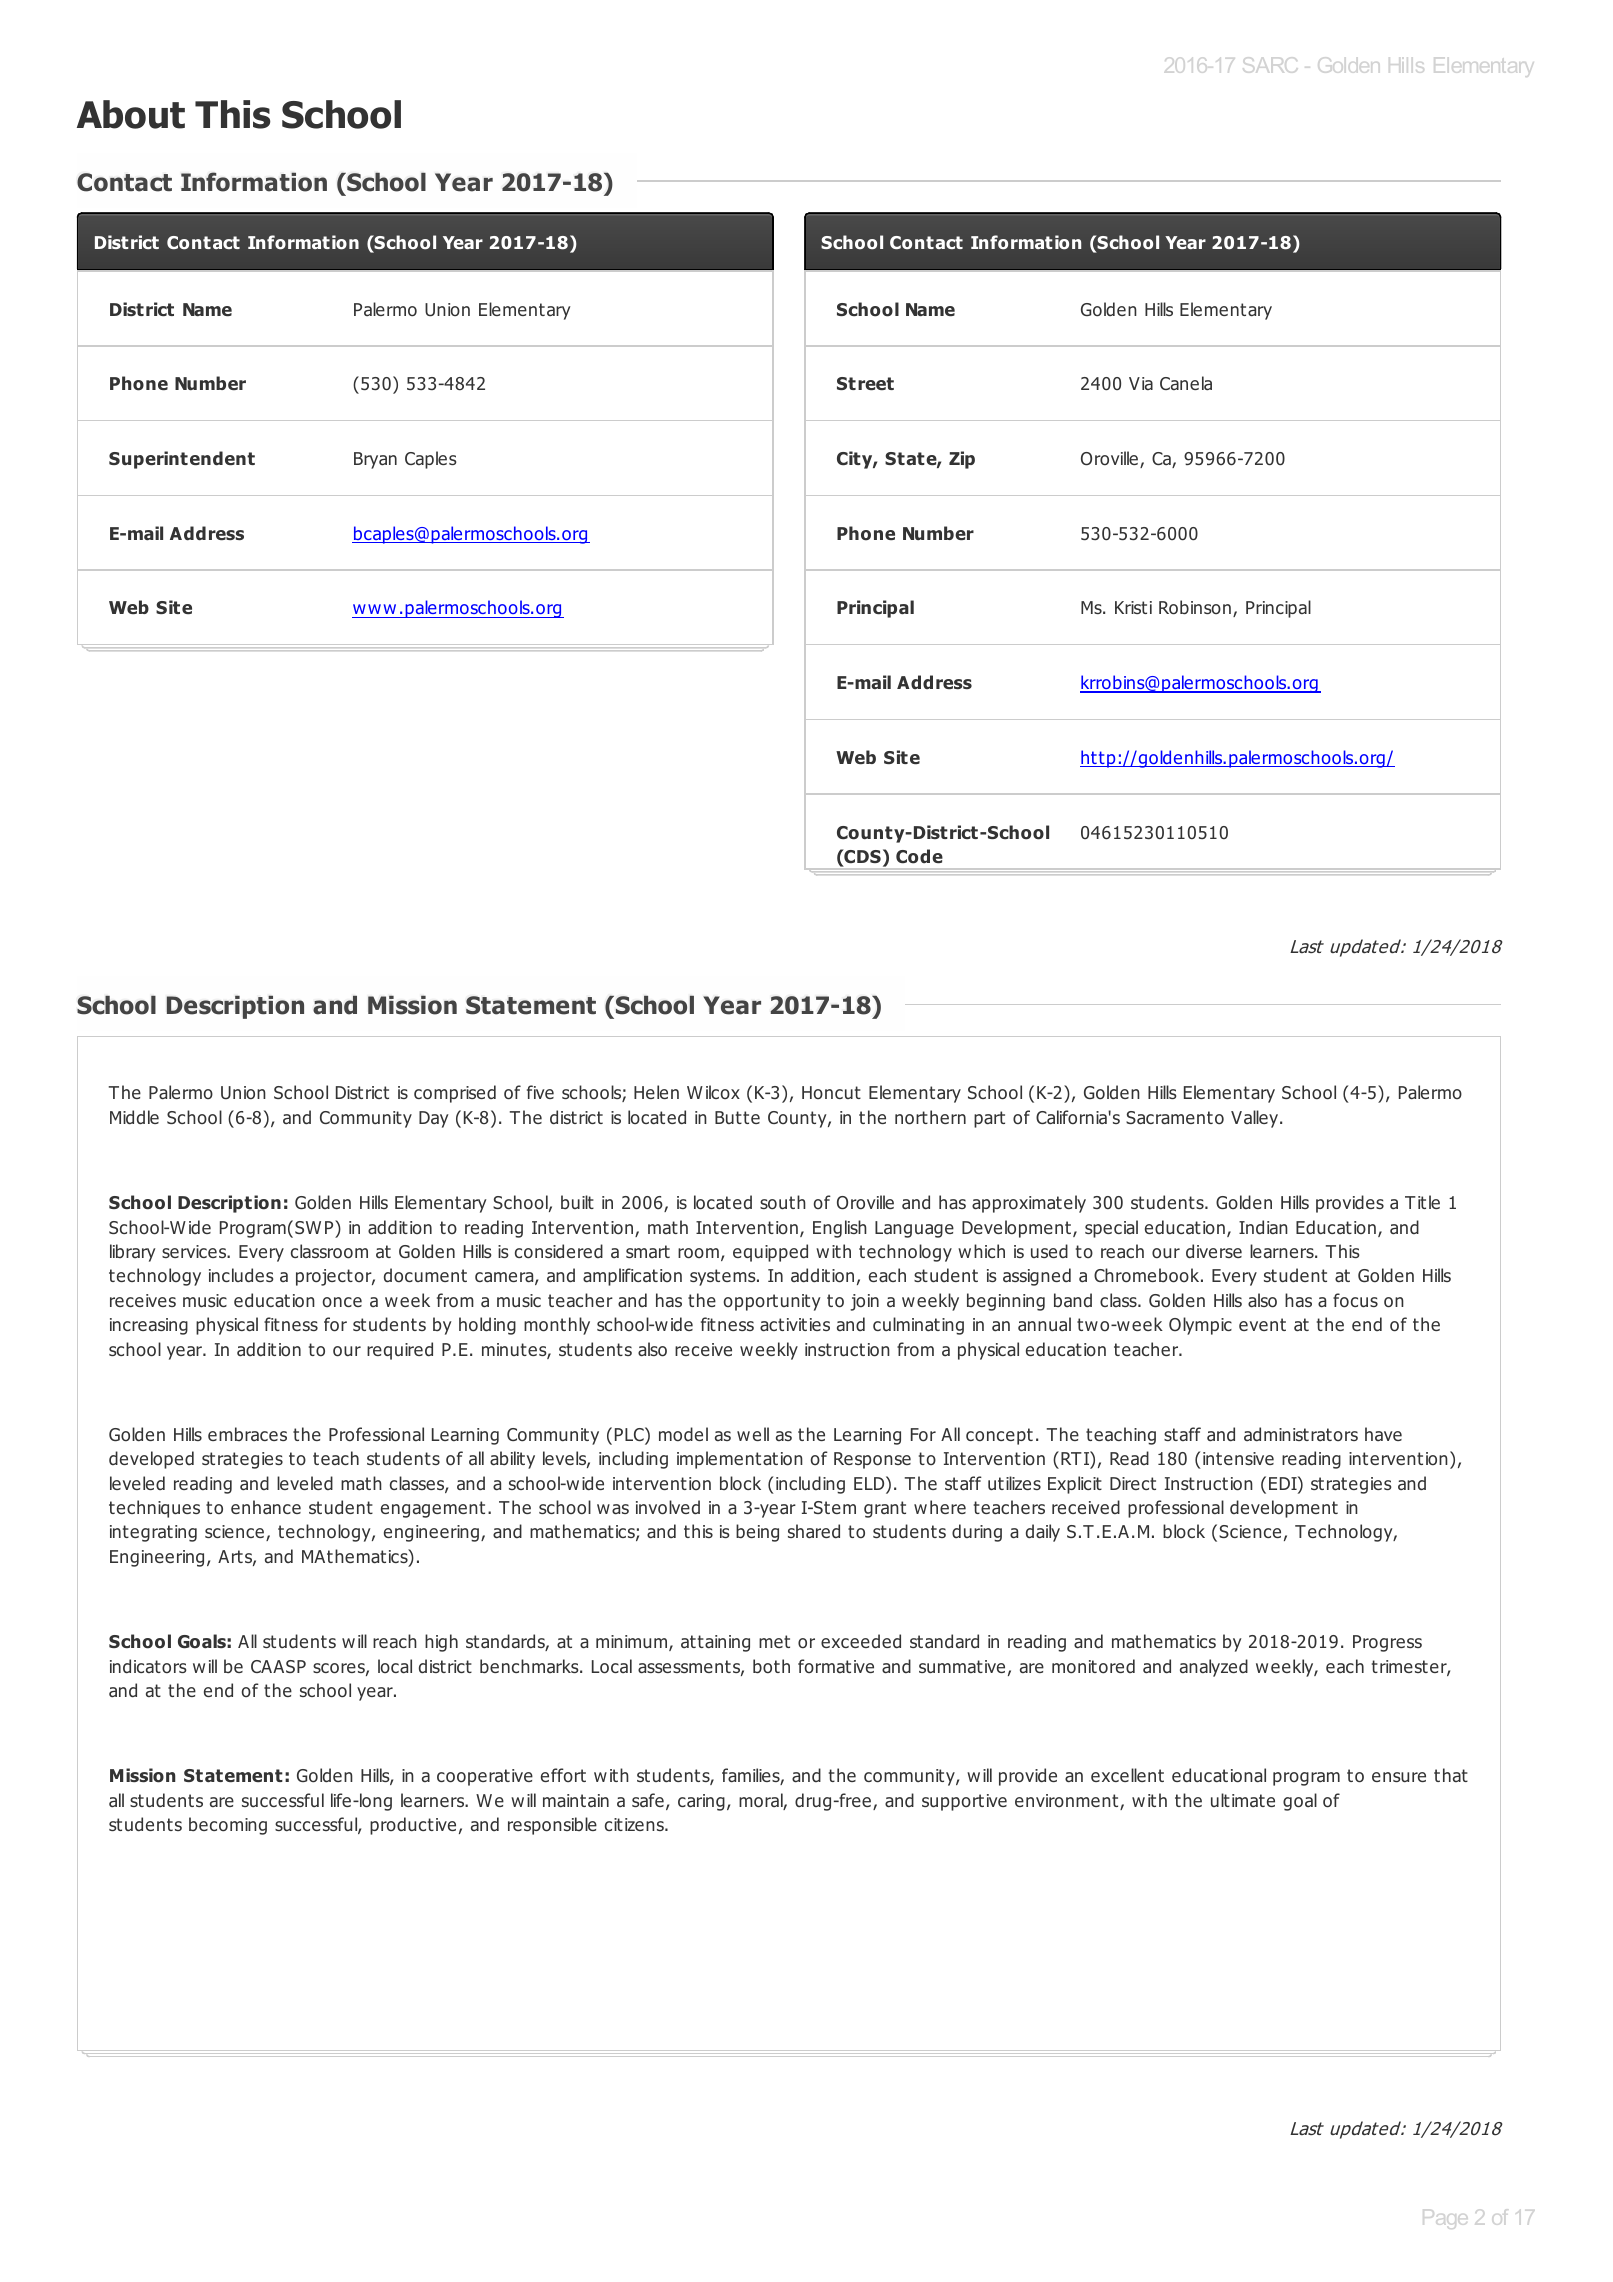 The height and width of the screenshot is (2282, 1613). Describe the element at coordinates (131, 114) in the screenshot. I see `About` at that location.
